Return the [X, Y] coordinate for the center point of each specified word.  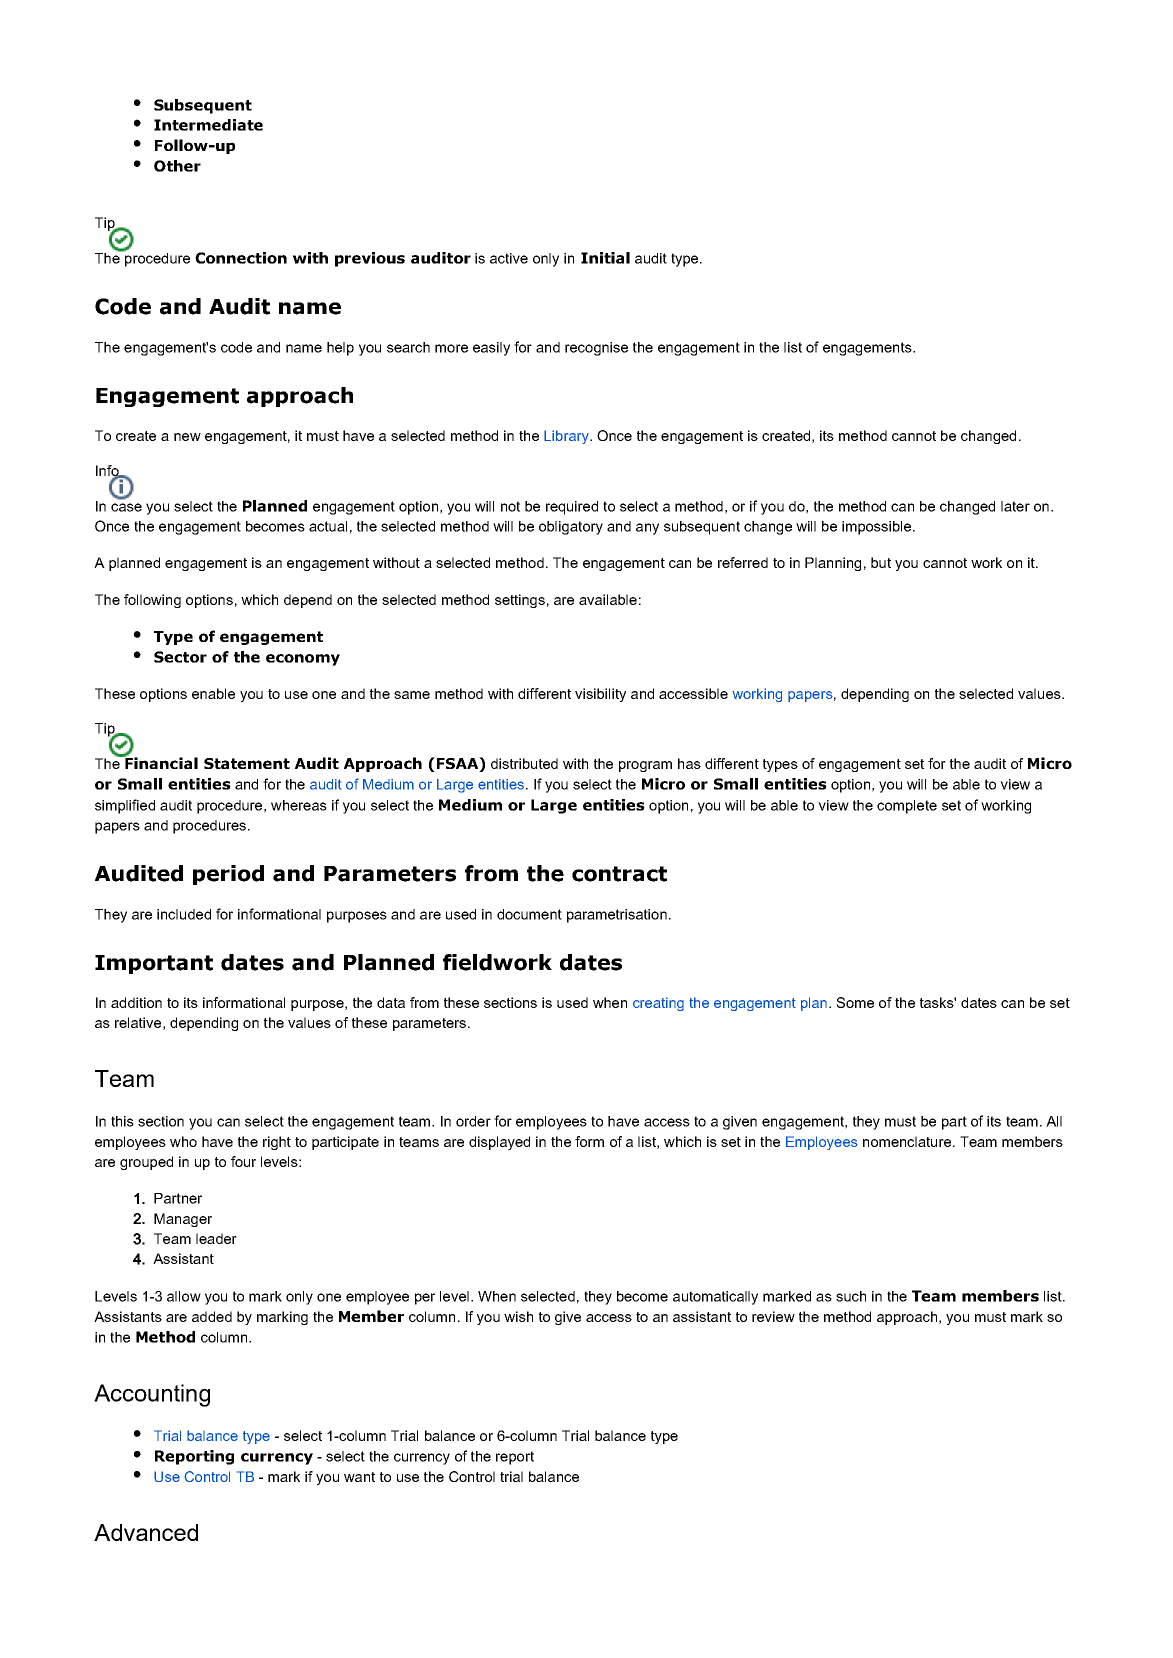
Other [177, 166]
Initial [605, 258]
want [359, 1477]
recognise [596, 349]
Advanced [146, 1532]
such [851, 1296]
